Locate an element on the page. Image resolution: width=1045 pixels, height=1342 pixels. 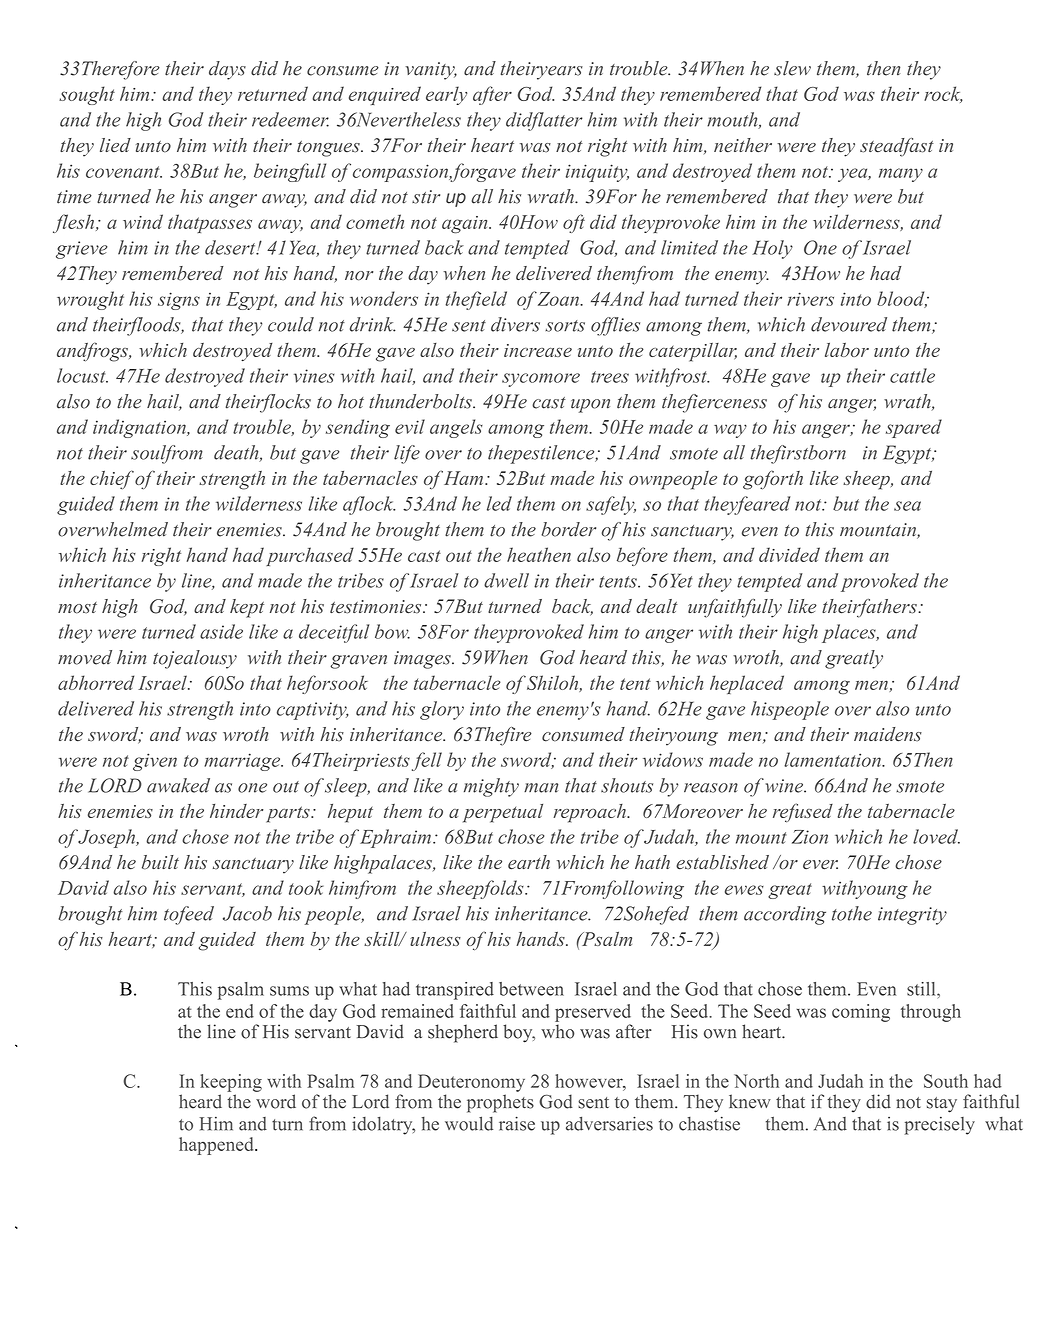
early is located at coordinates (446, 95).
